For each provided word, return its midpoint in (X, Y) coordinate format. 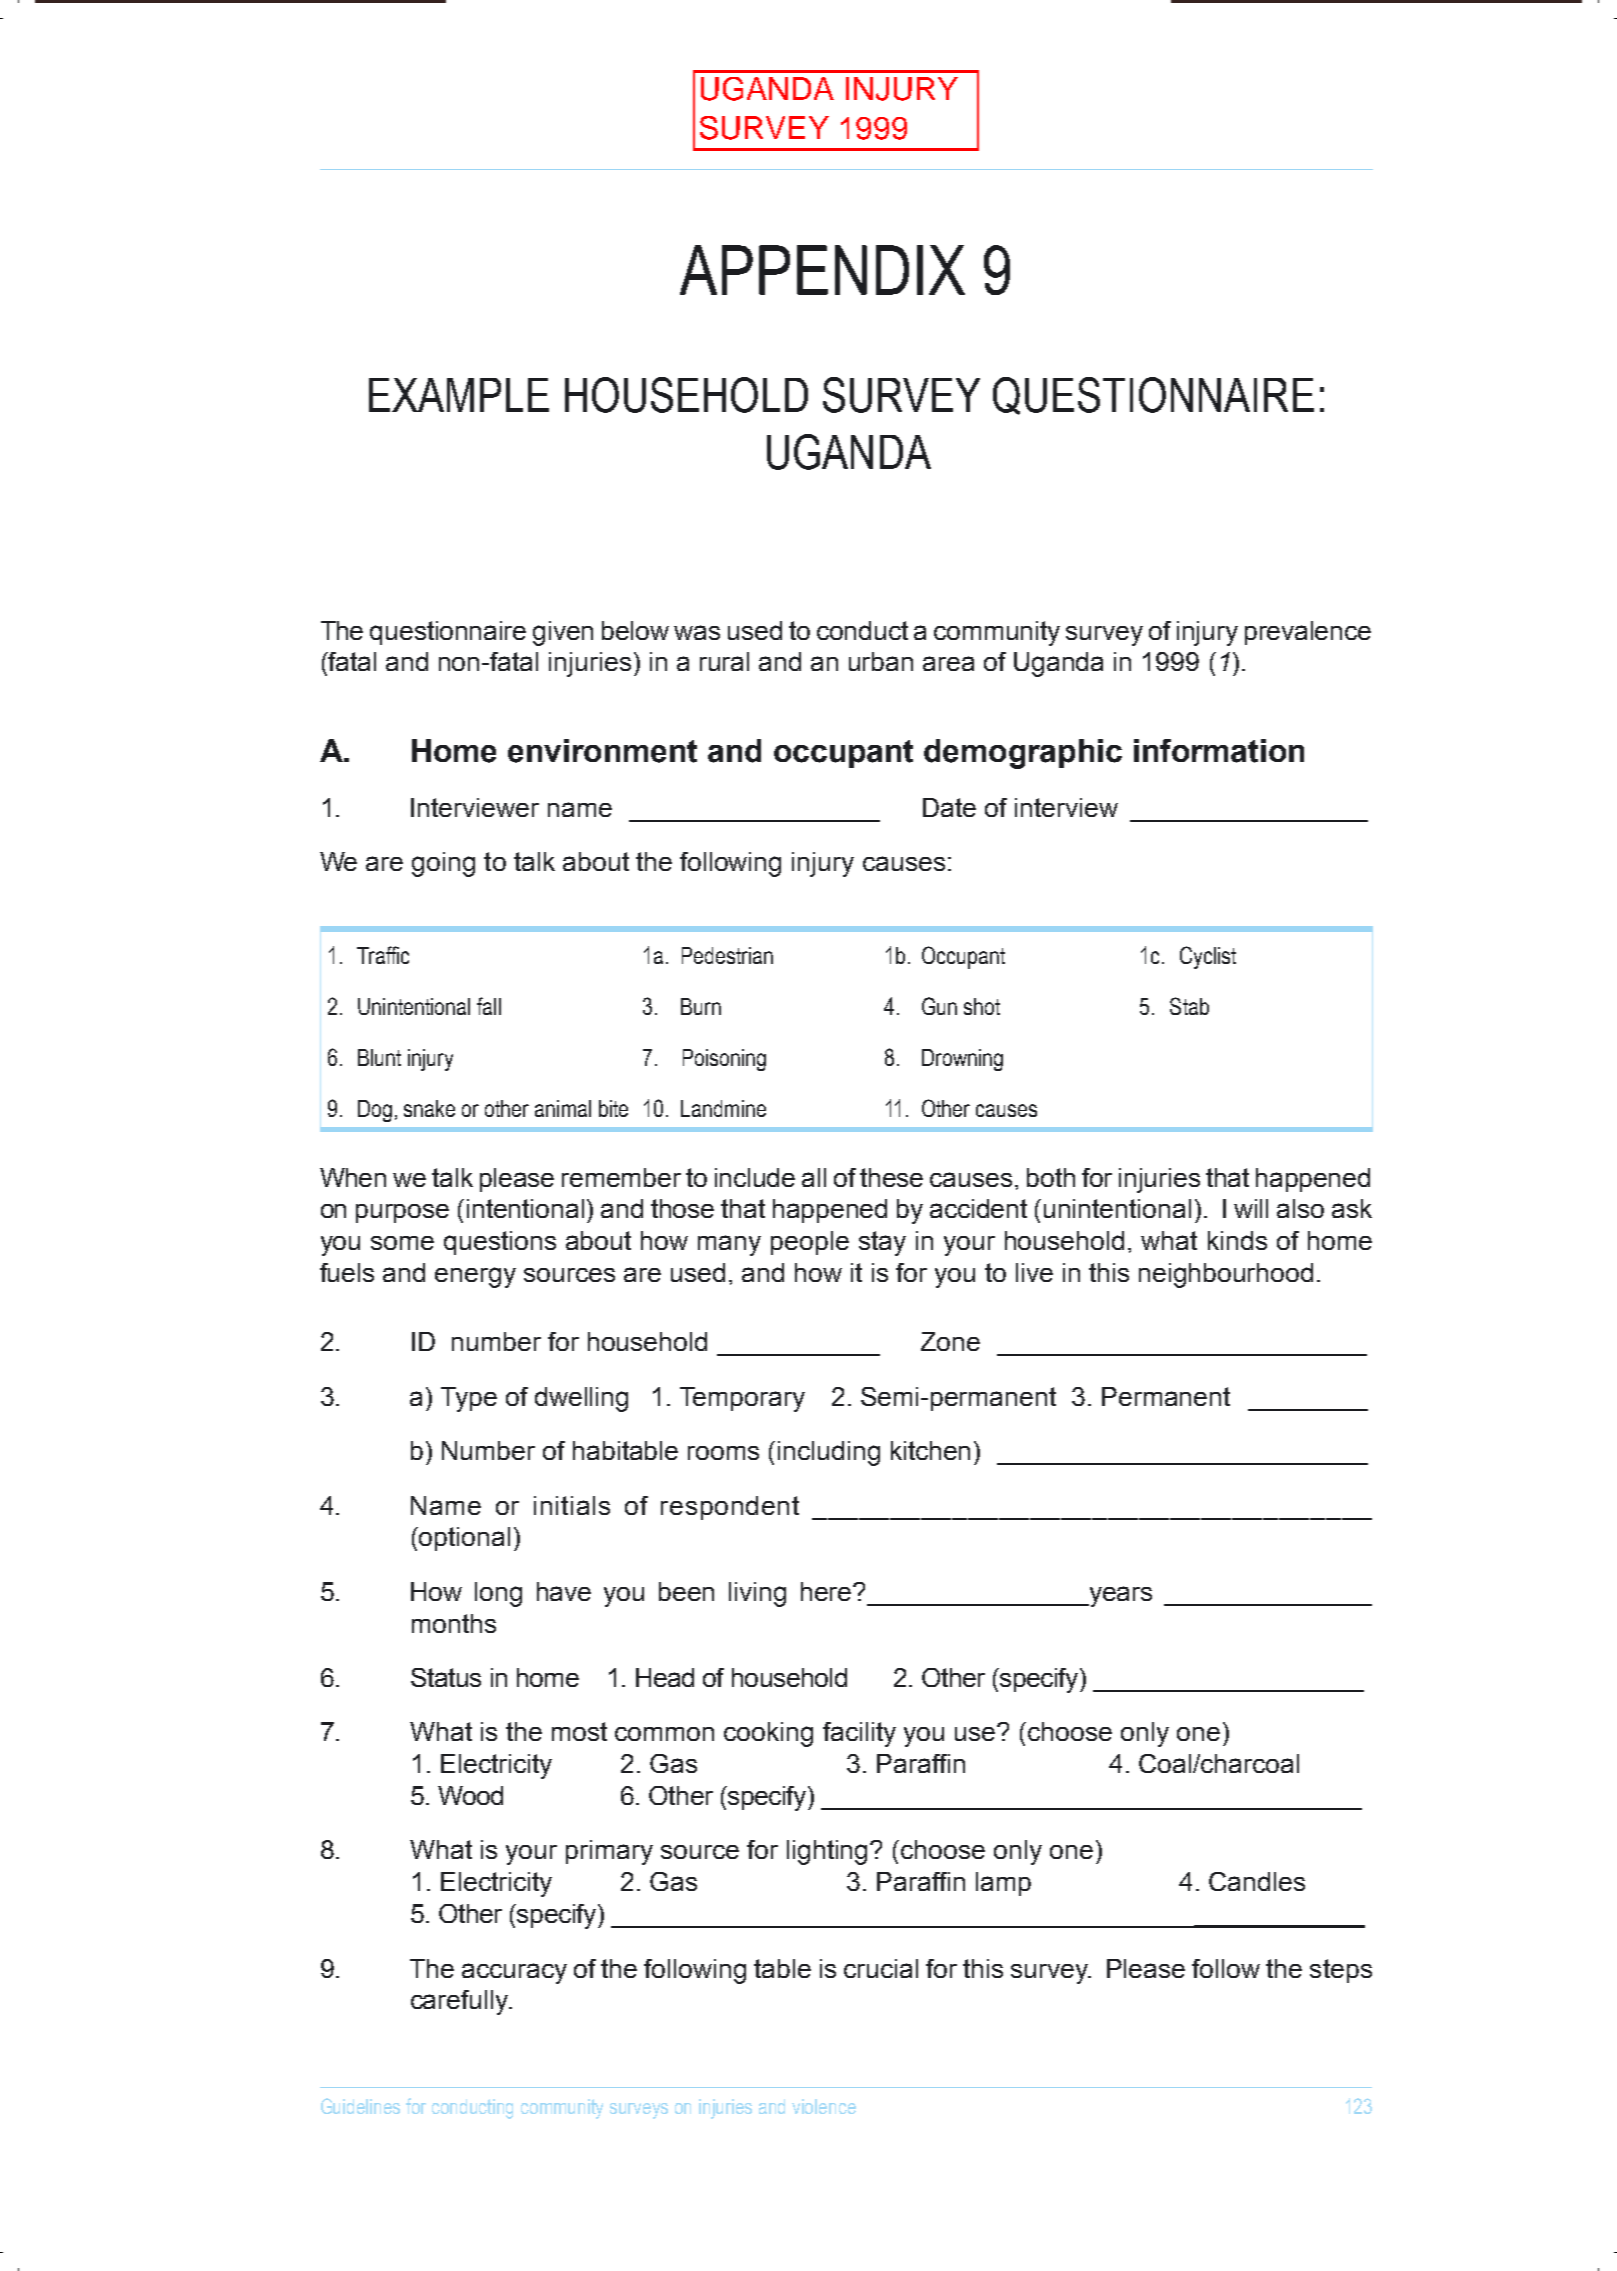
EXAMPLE (459, 395)
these (891, 1177)
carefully (461, 2002)
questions (500, 1243)
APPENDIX (822, 270)
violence (824, 2106)
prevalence (1308, 633)
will (1251, 1208)
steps (1341, 1971)
